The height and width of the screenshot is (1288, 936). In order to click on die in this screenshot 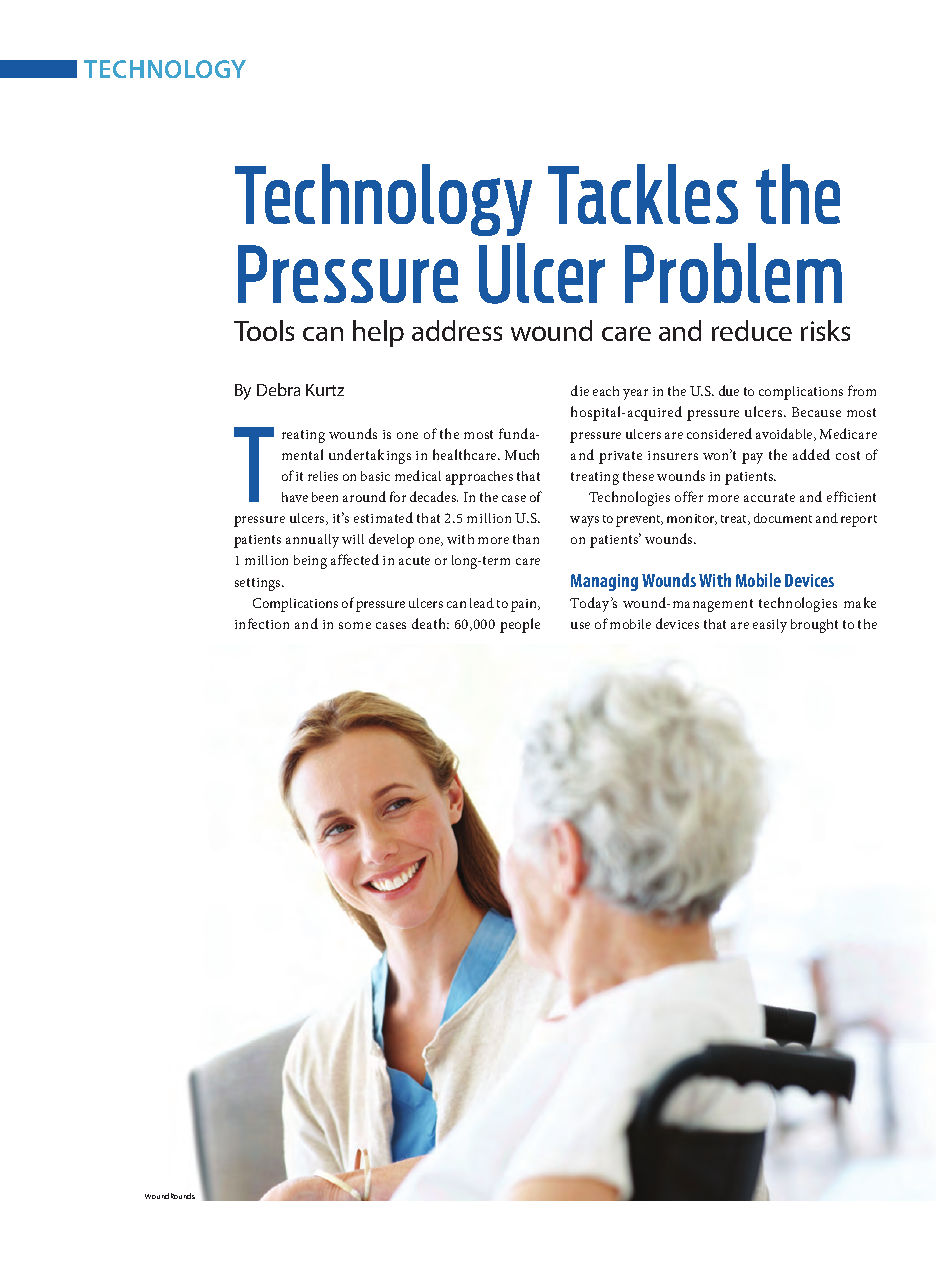, I will do `click(580, 390)`.
